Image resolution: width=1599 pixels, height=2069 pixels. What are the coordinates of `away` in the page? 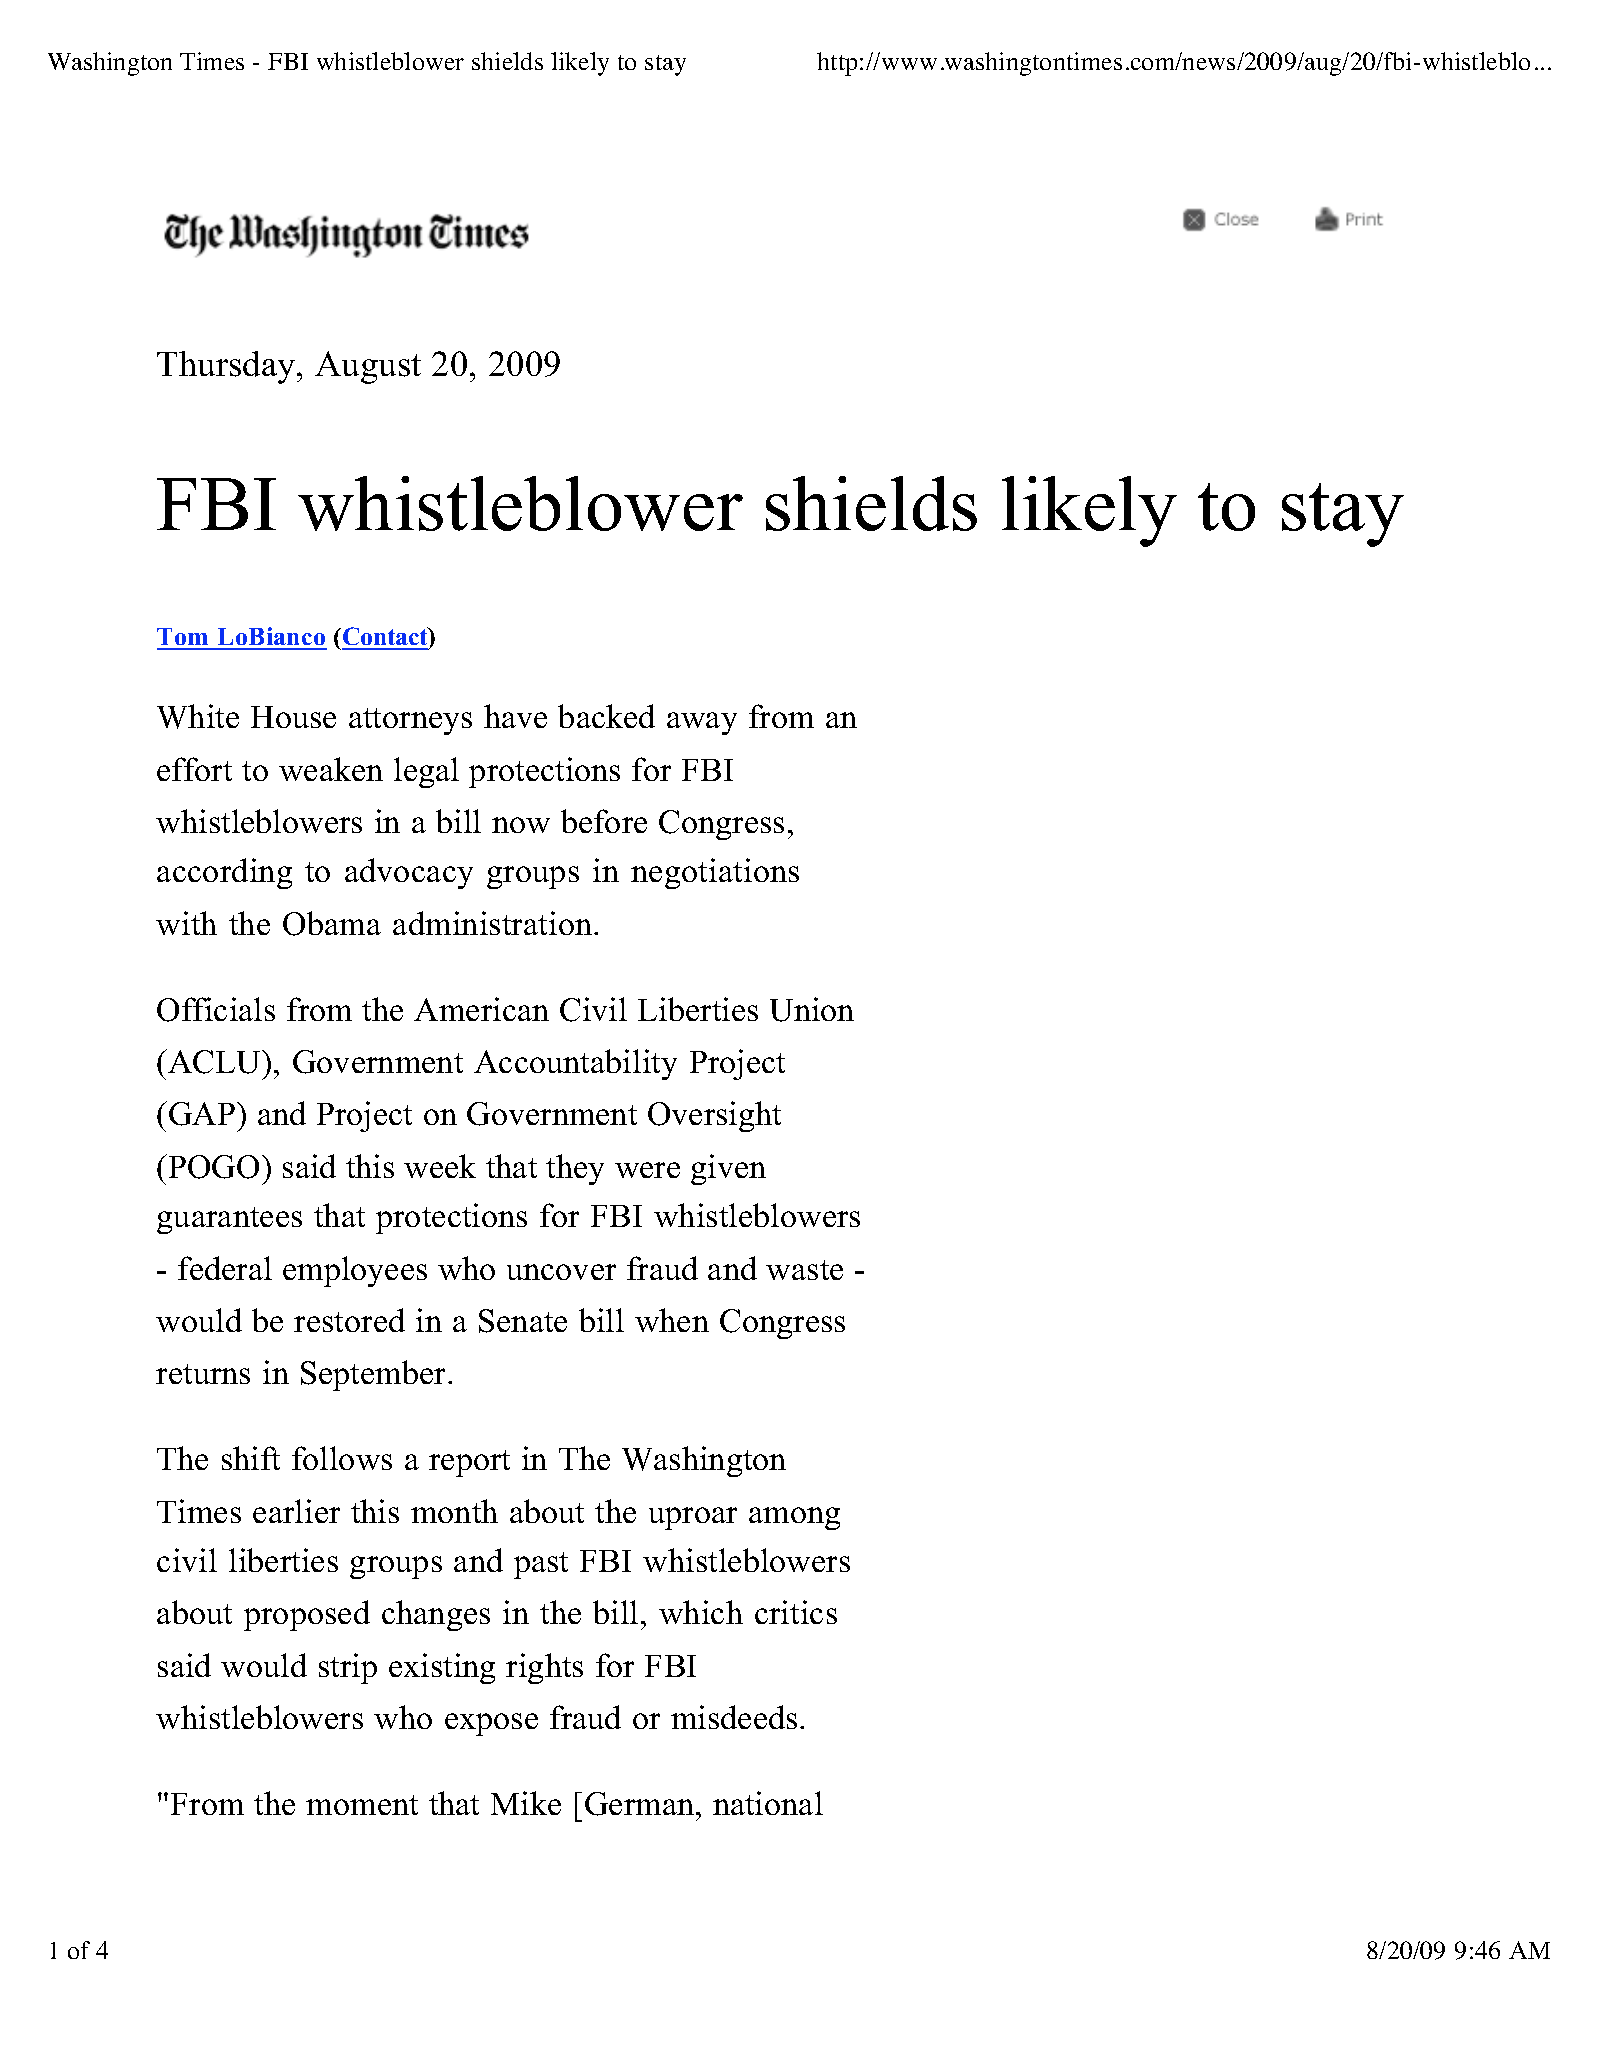 It's located at (702, 723).
